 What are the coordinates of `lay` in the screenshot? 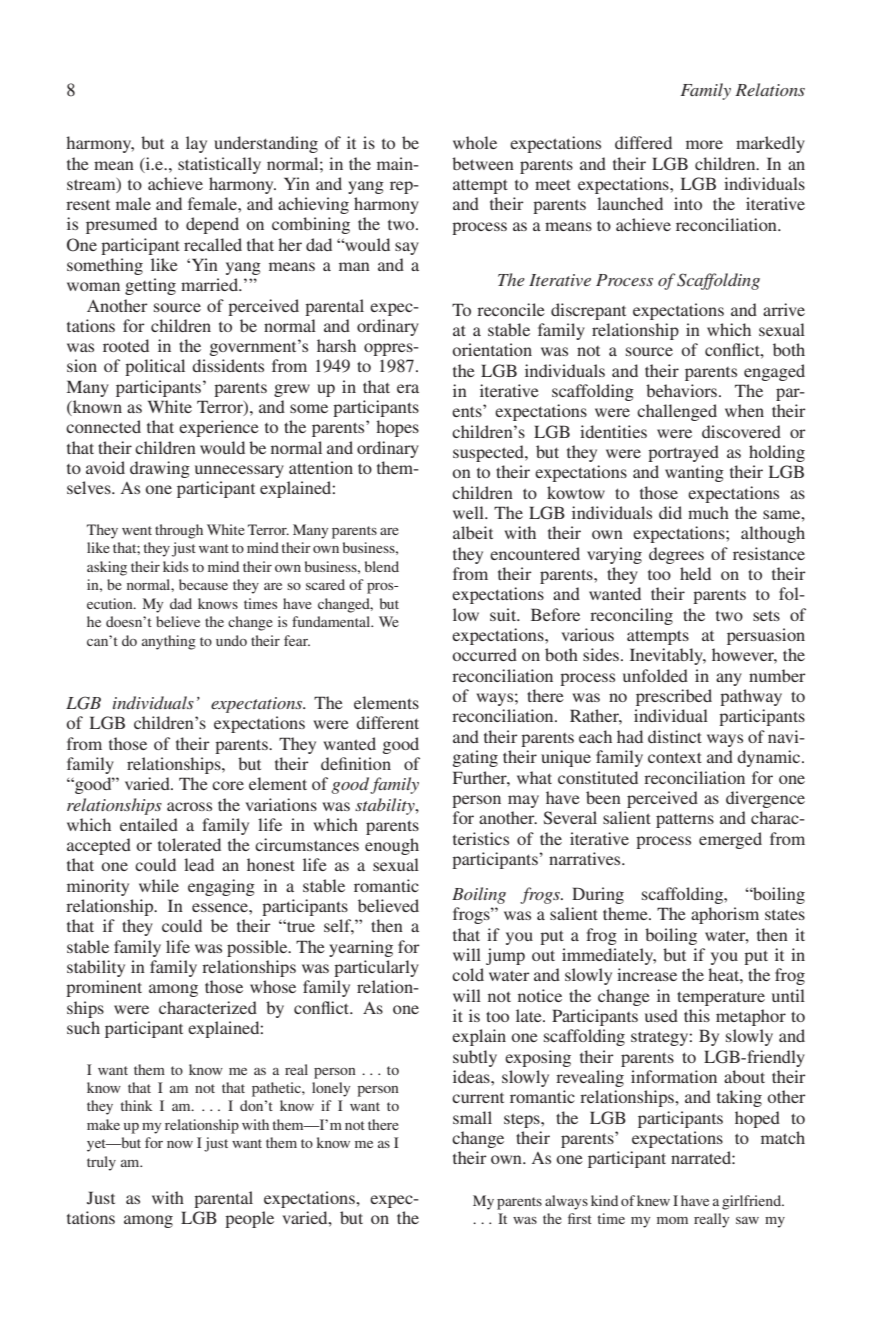 It's located at (196, 144).
